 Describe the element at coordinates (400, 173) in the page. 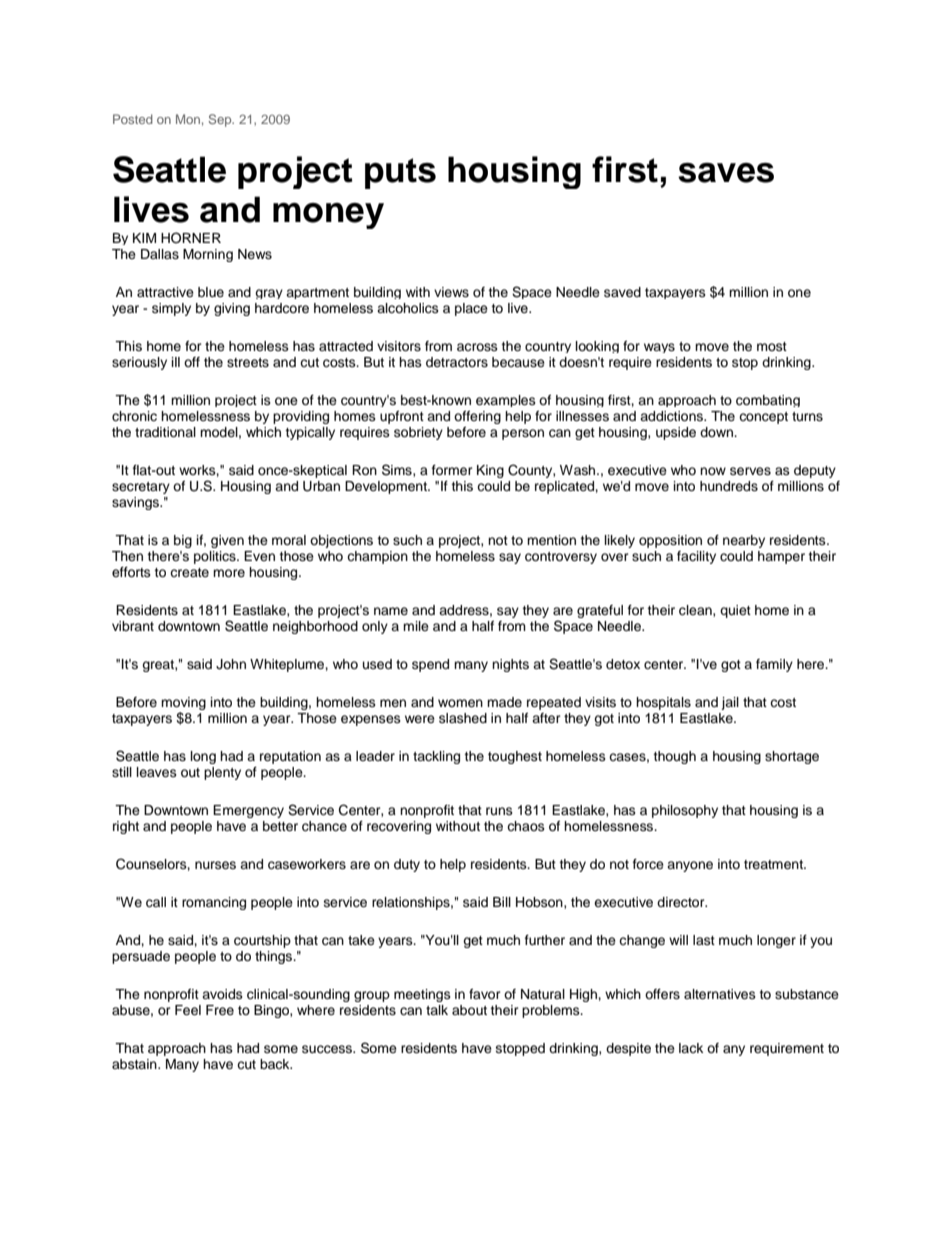

I see `puts` at that location.
